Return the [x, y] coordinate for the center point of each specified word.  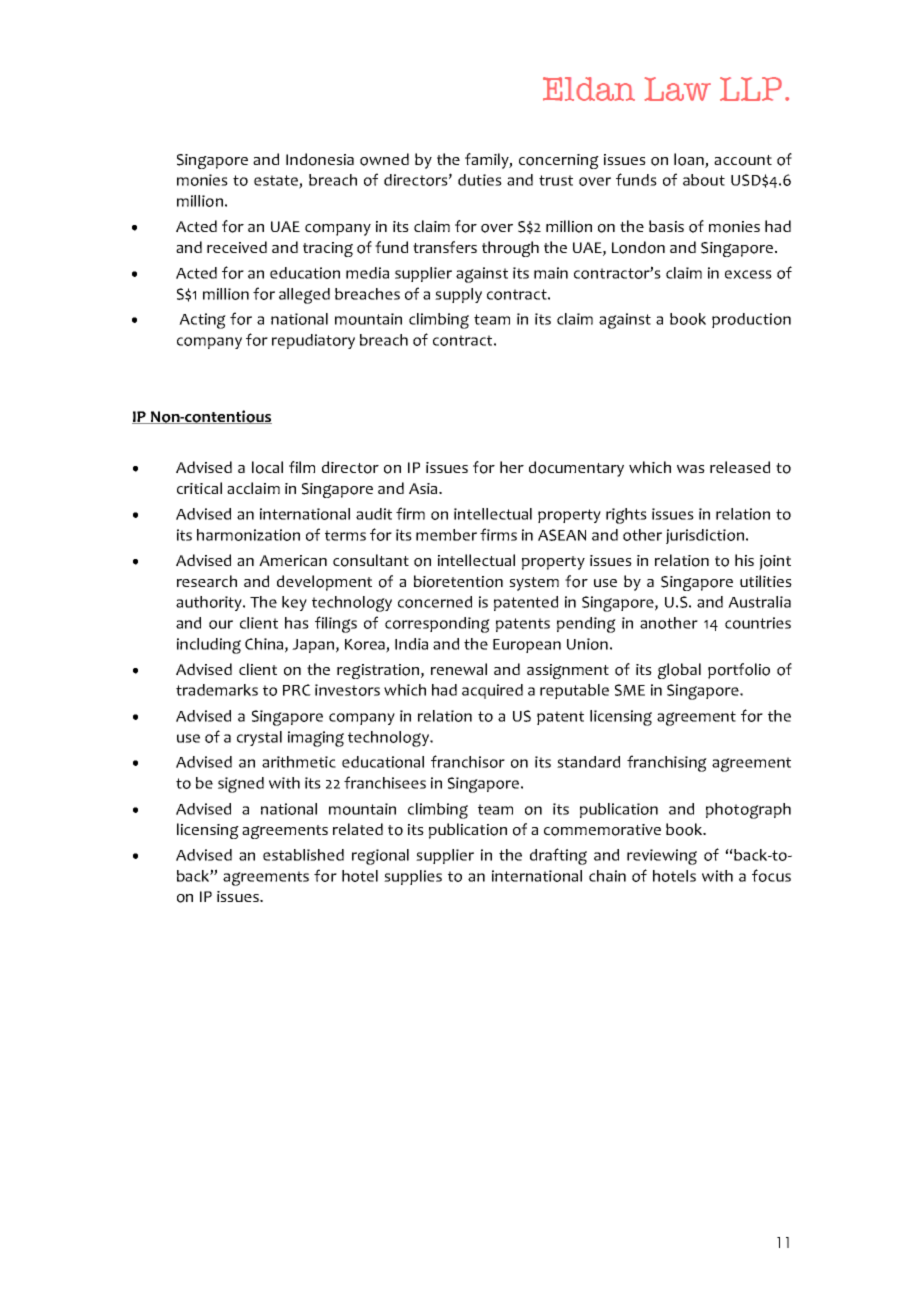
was [691, 469]
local [267, 467]
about [704, 180]
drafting [558, 856]
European [527, 646]
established [303, 855]
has [297, 623]
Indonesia [320, 159]
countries [758, 623]
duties [480, 180]
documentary [576, 469]
